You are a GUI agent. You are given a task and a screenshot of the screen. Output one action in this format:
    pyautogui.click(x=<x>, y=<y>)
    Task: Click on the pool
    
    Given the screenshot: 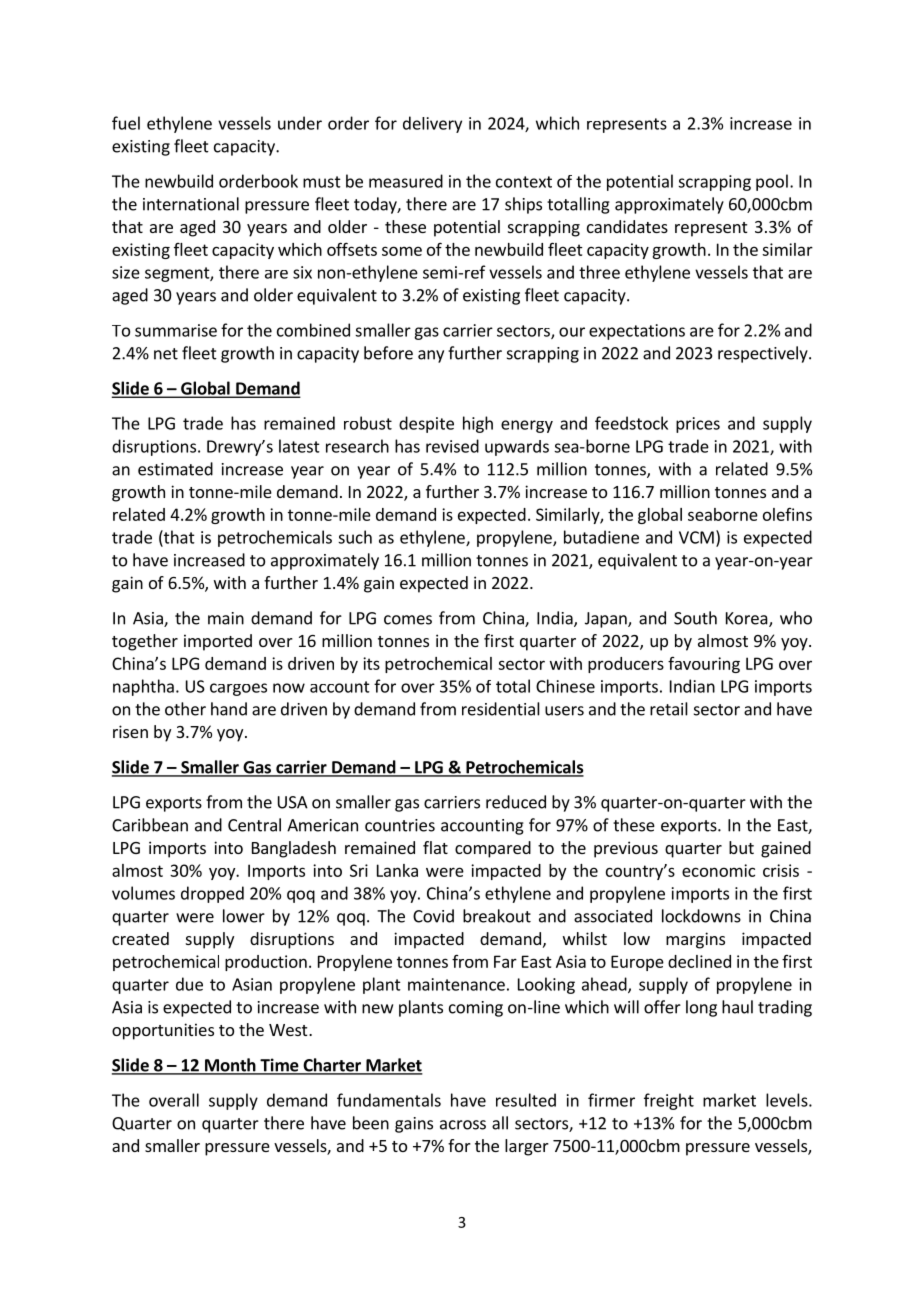 What is the action you would take?
    pyautogui.click(x=772, y=182)
